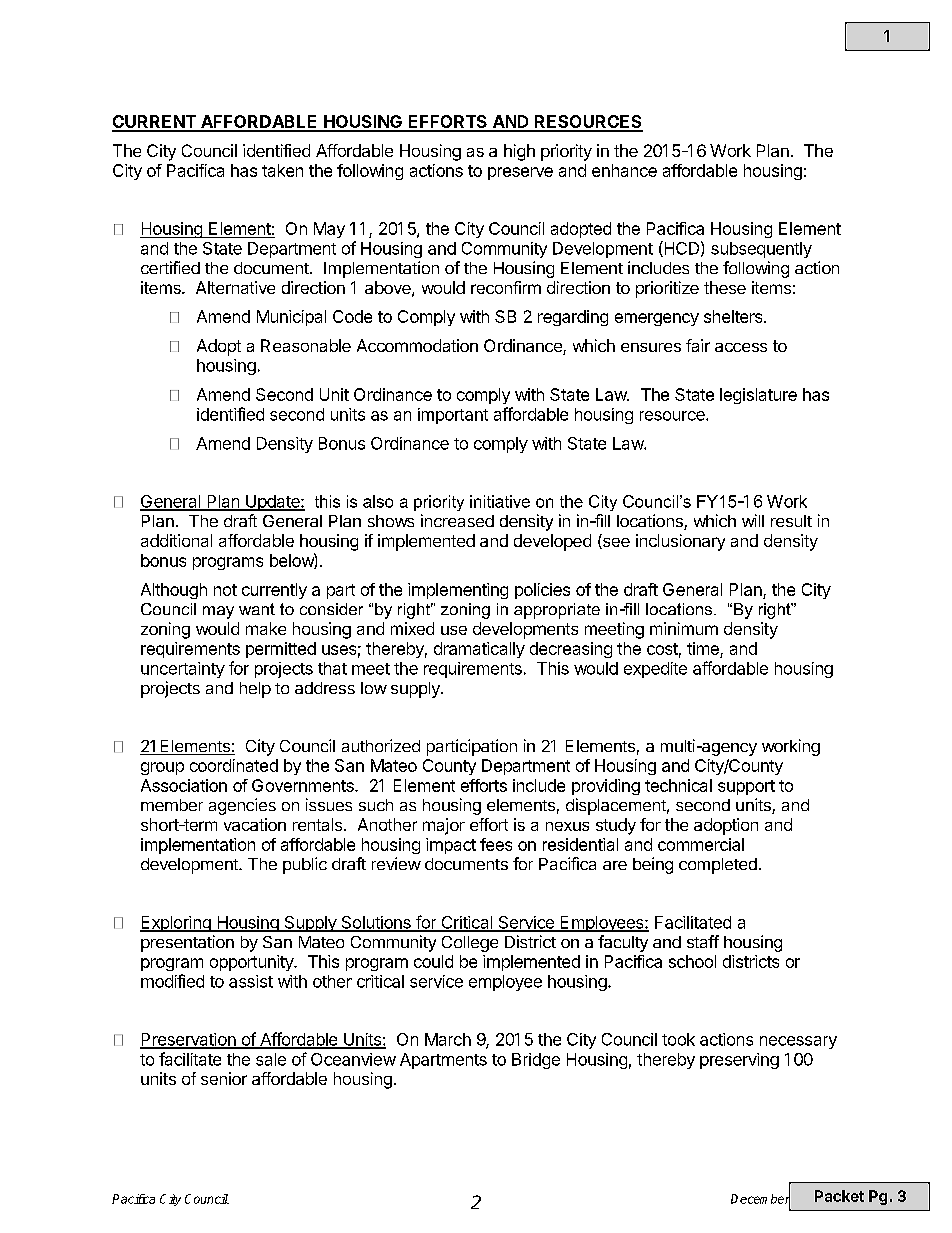  What do you see at coordinates (479, 650) in the document?
I see `dramatically` at bounding box center [479, 650].
